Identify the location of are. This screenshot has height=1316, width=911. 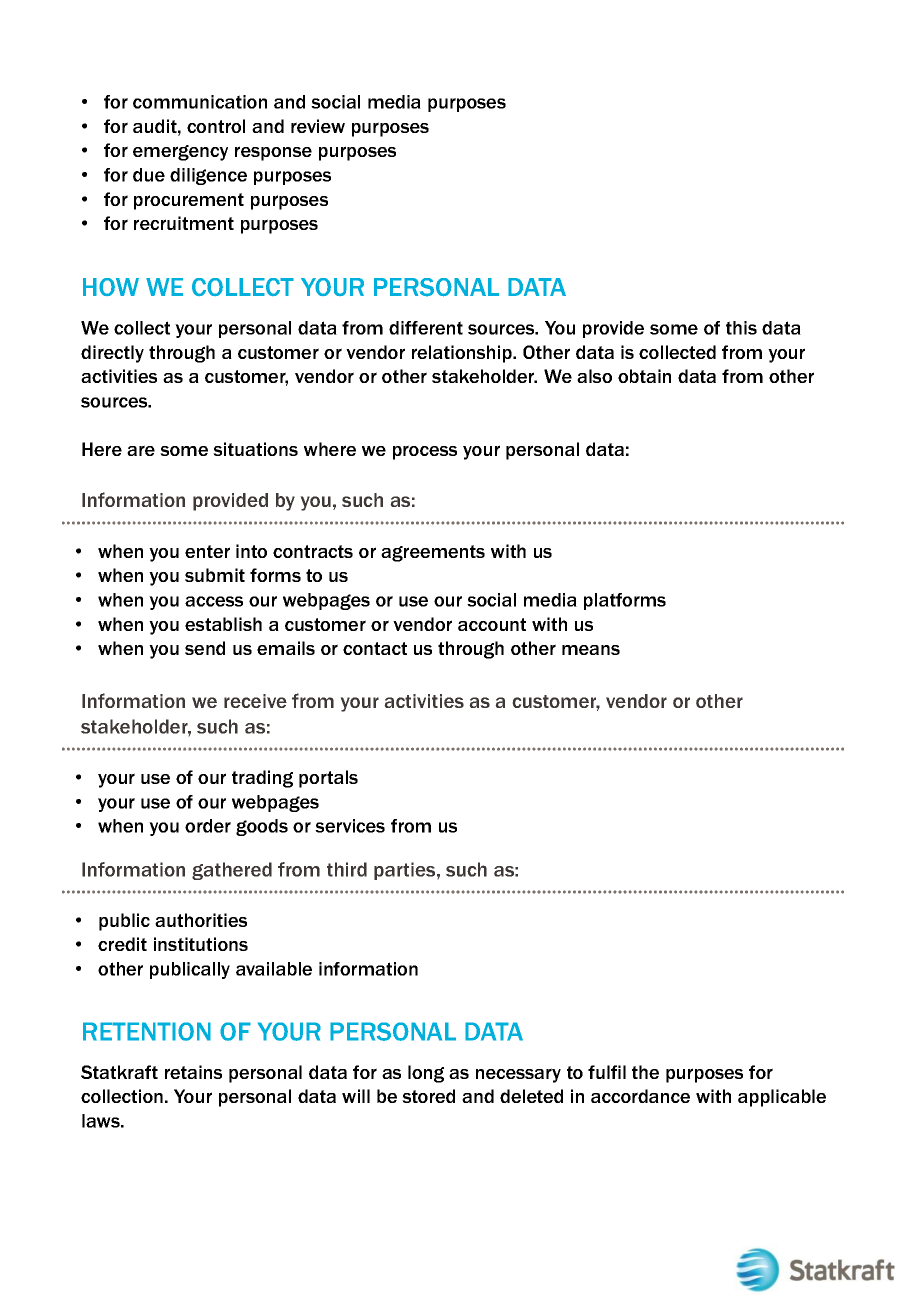
(141, 450).
